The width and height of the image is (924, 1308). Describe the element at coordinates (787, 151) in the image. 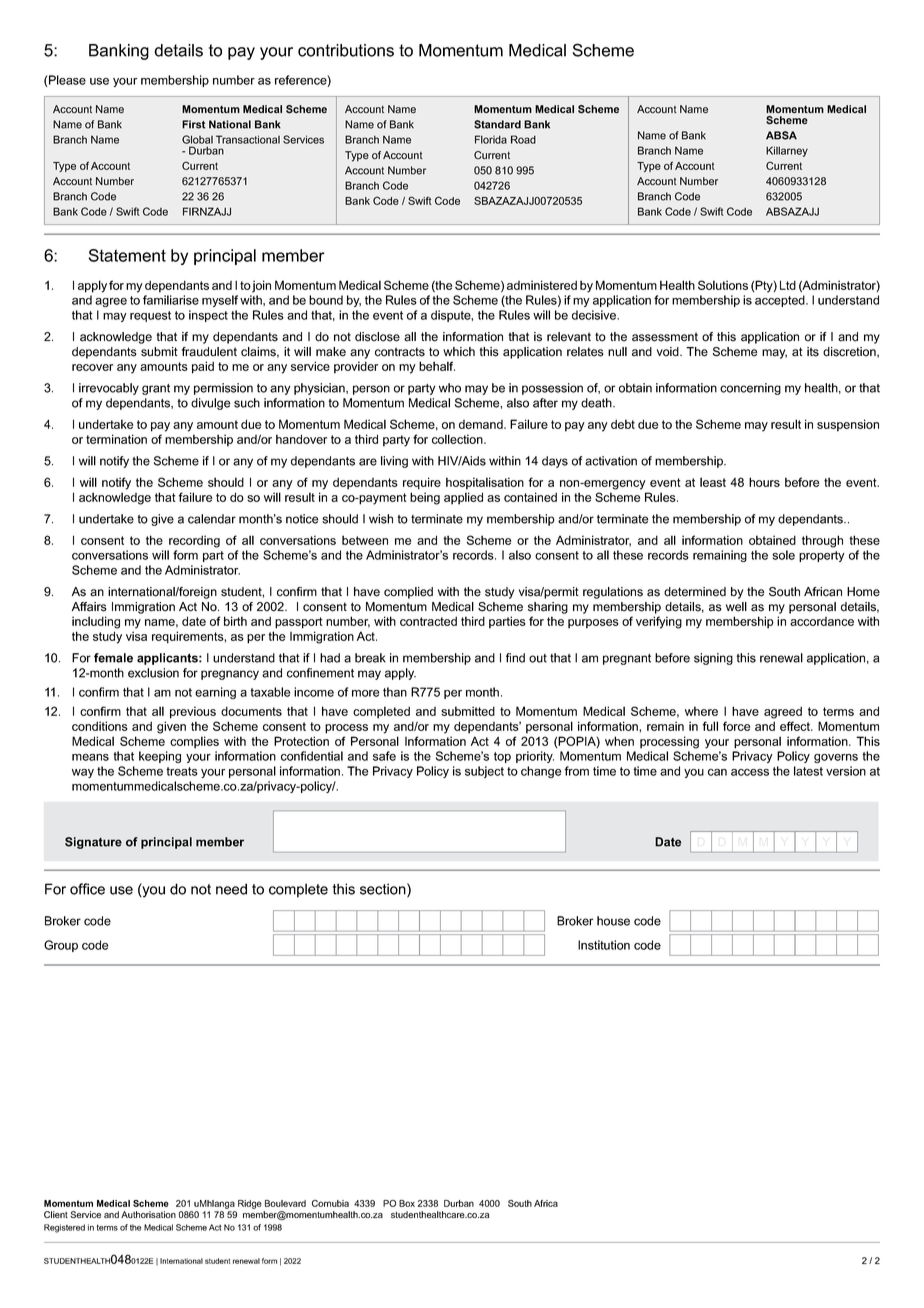

I see `Killarney` at that location.
